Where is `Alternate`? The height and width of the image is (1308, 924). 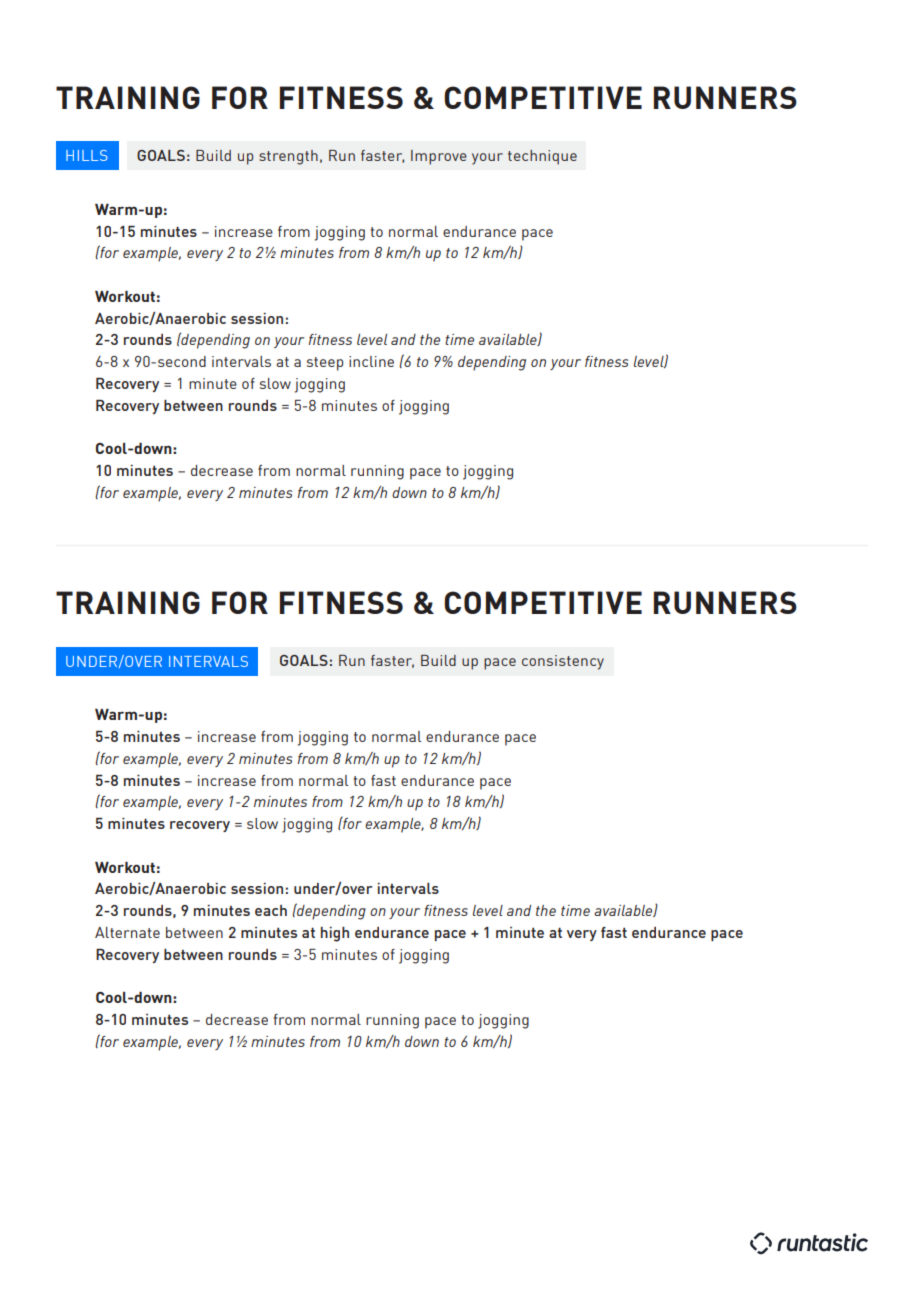
Alternate is located at coordinates (127, 932).
